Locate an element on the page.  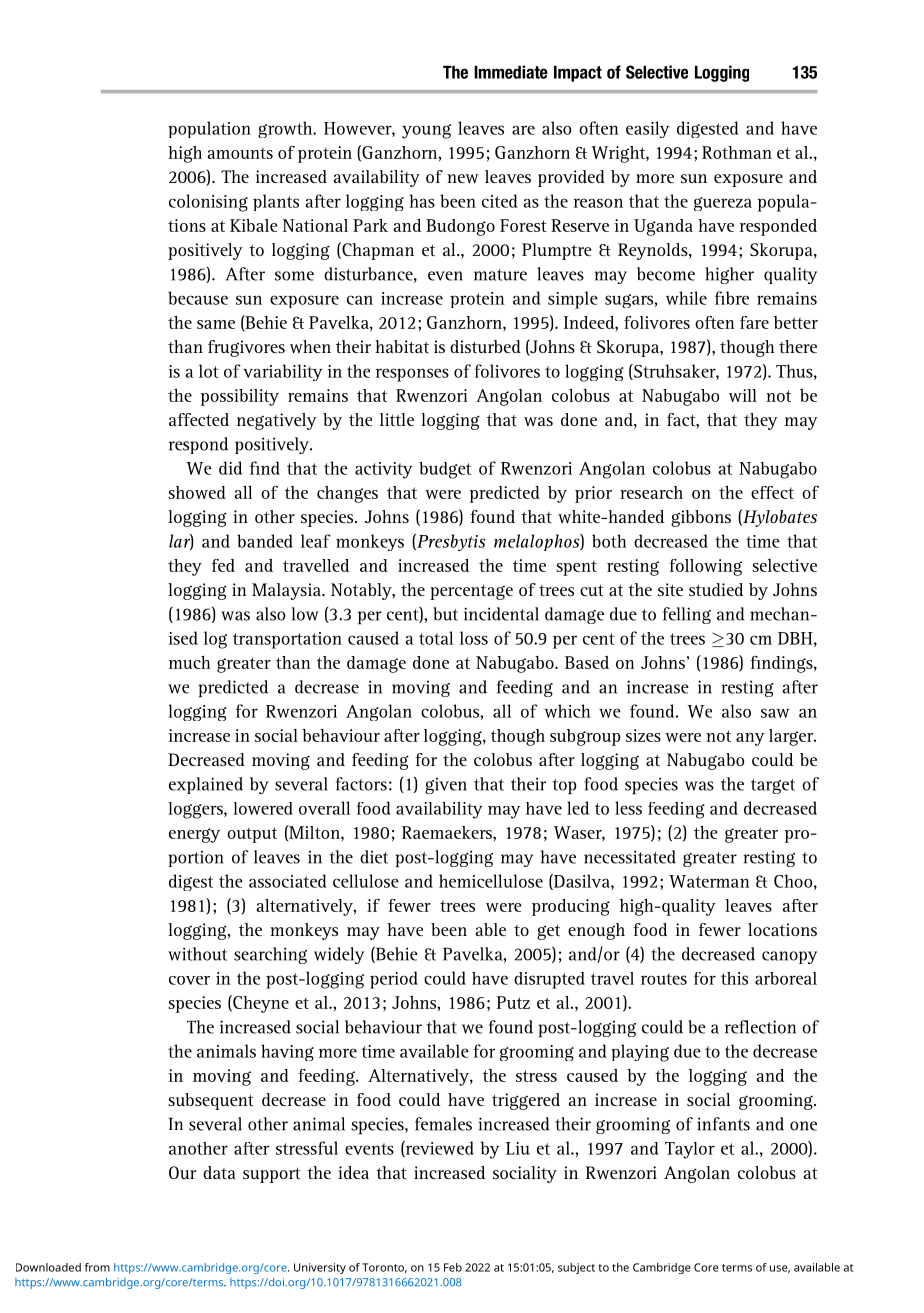
this is located at coordinates (734, 978).
